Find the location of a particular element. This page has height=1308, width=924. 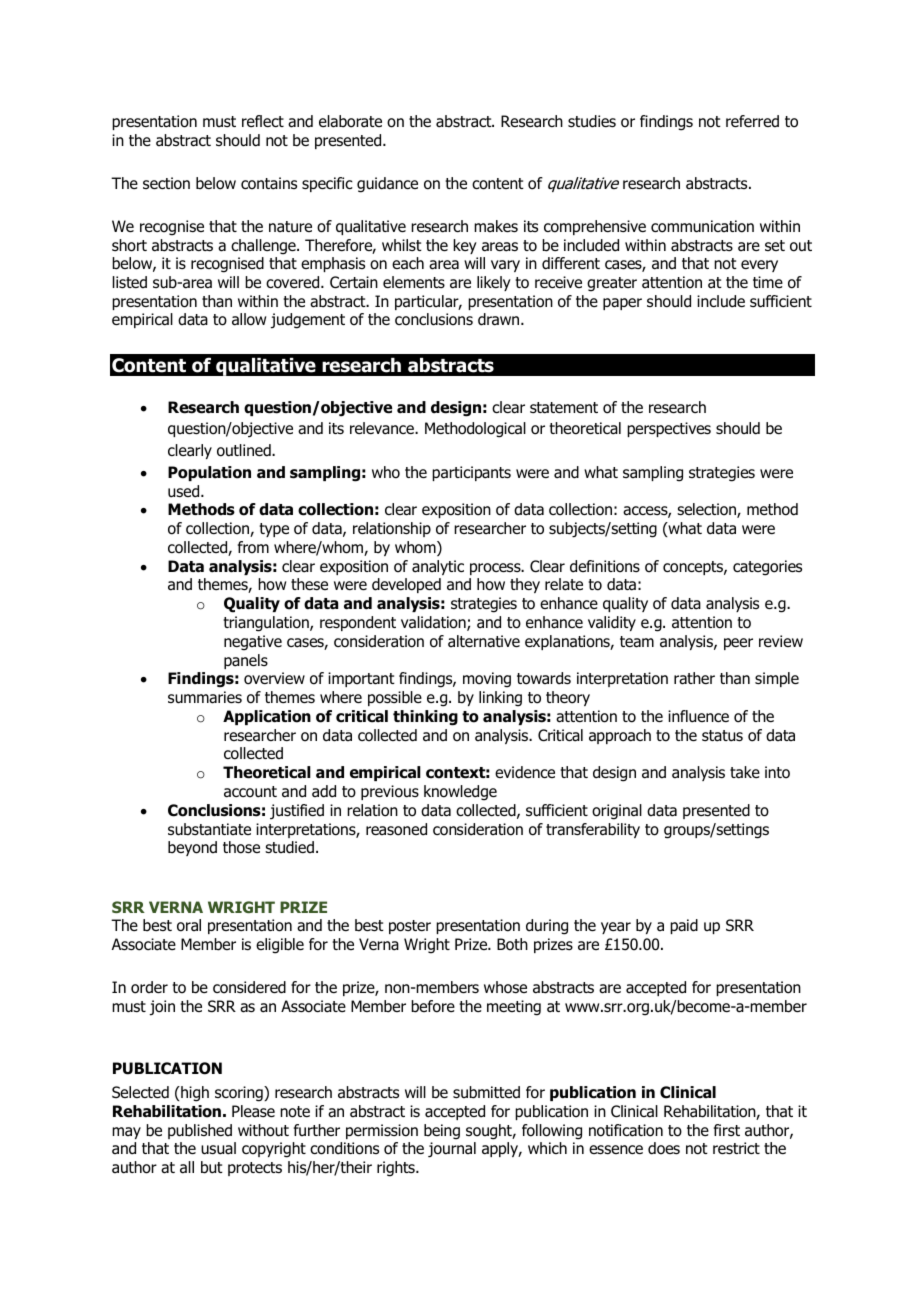

guidance is located at coordinates (387, 185).
